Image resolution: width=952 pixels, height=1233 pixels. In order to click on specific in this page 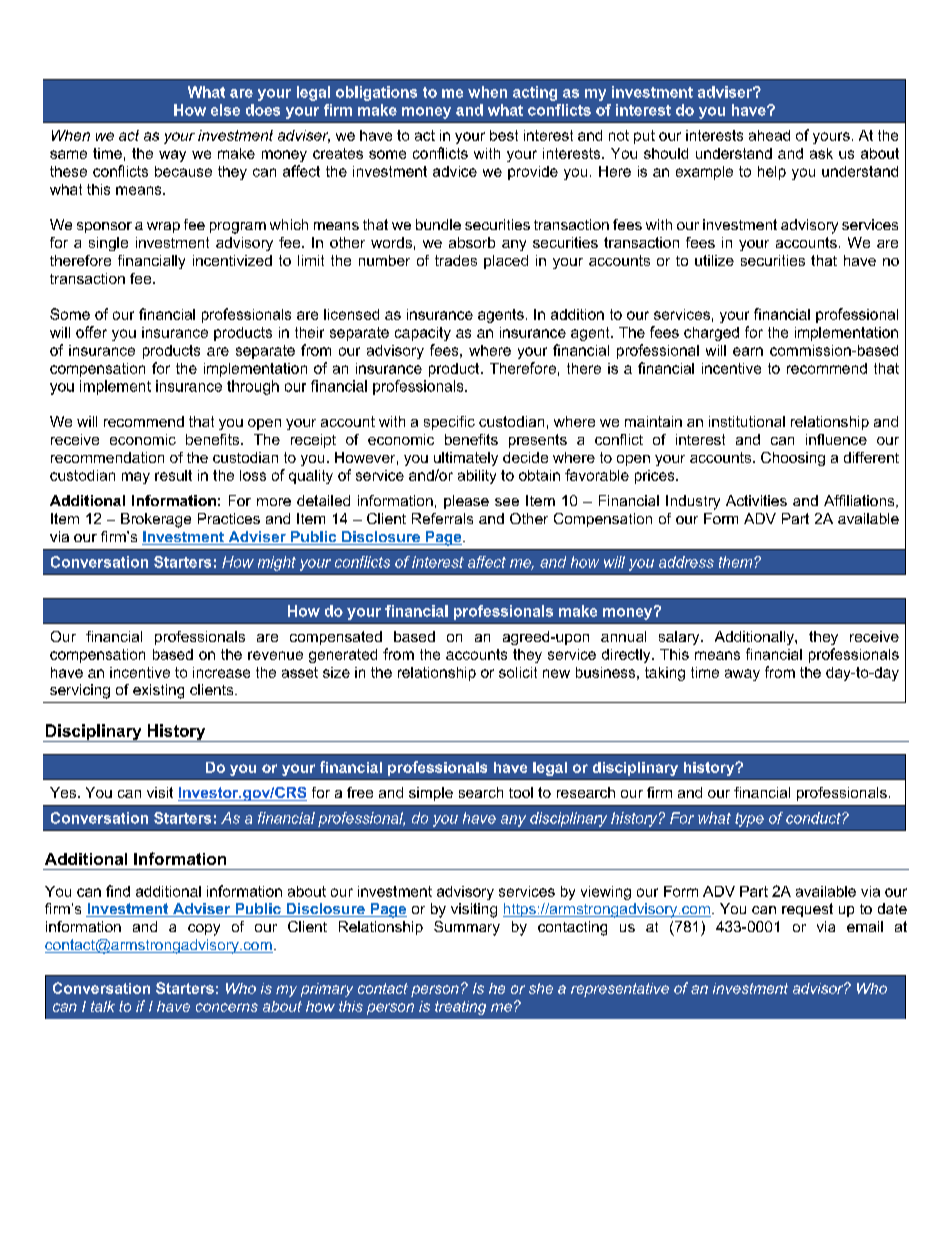, I will do `click(449, 423)`.
